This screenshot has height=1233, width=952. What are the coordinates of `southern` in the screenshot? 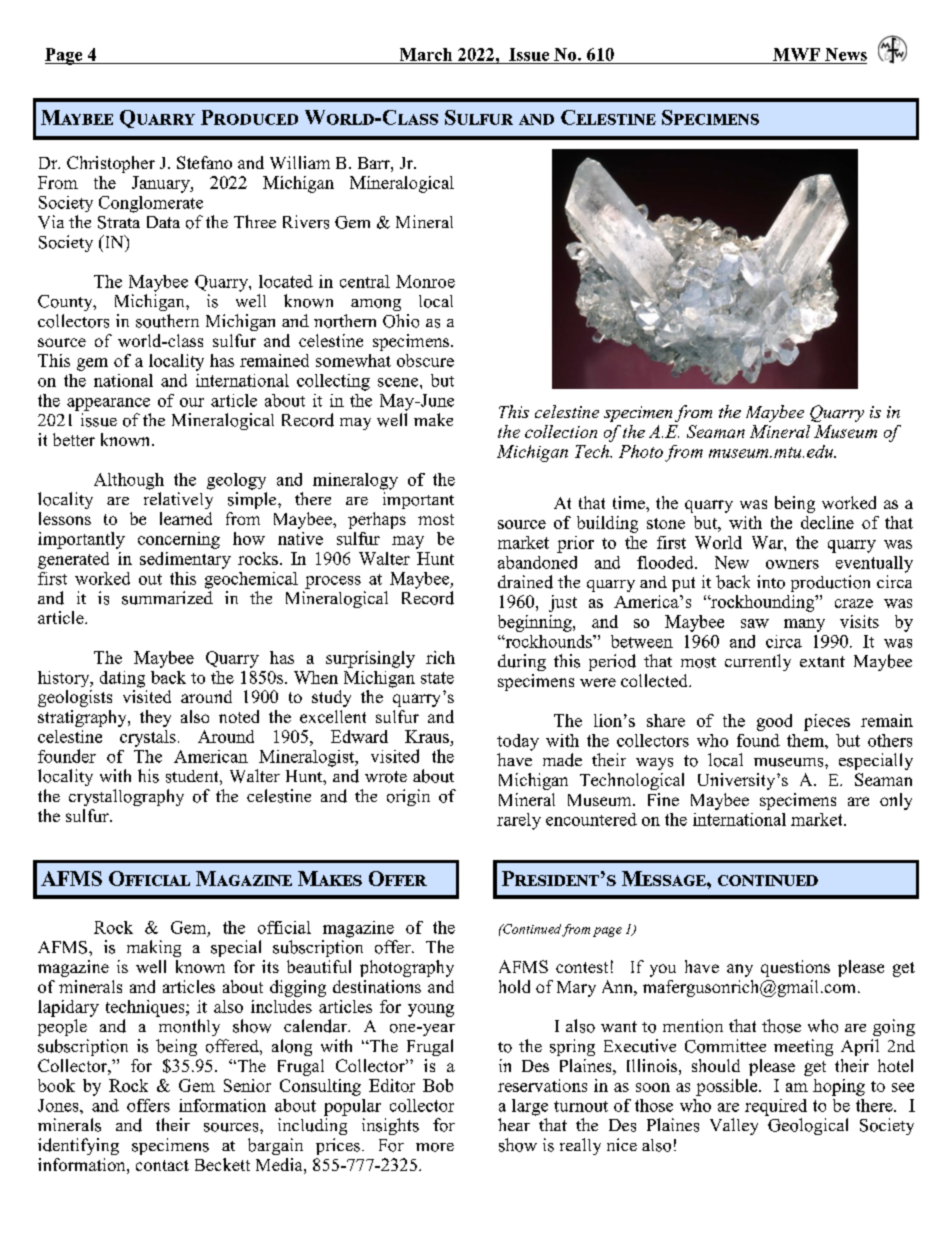 It's located at (167, 321).
